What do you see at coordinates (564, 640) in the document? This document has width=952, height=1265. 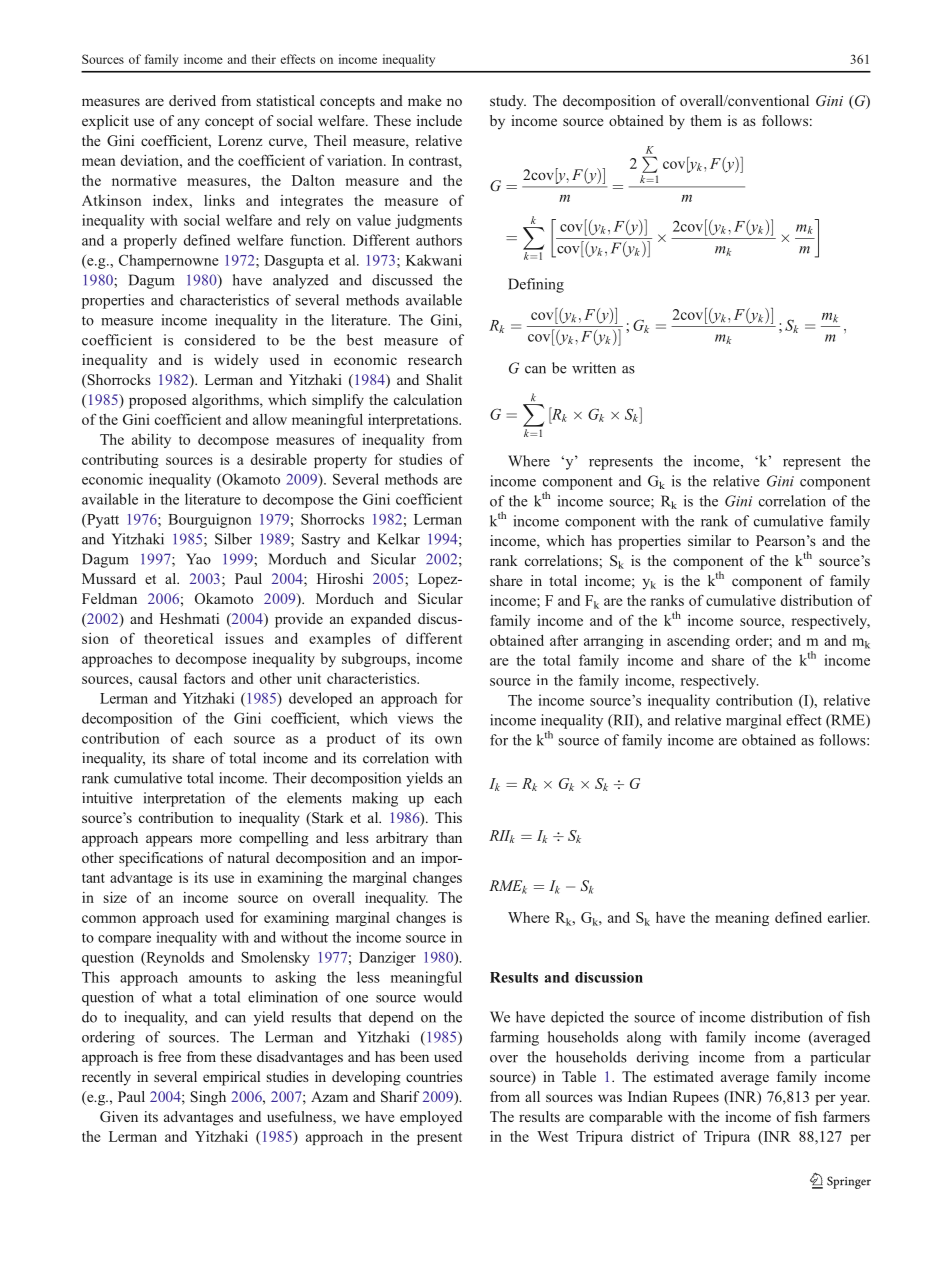 I see `after` at bounding box center [564, 640].
